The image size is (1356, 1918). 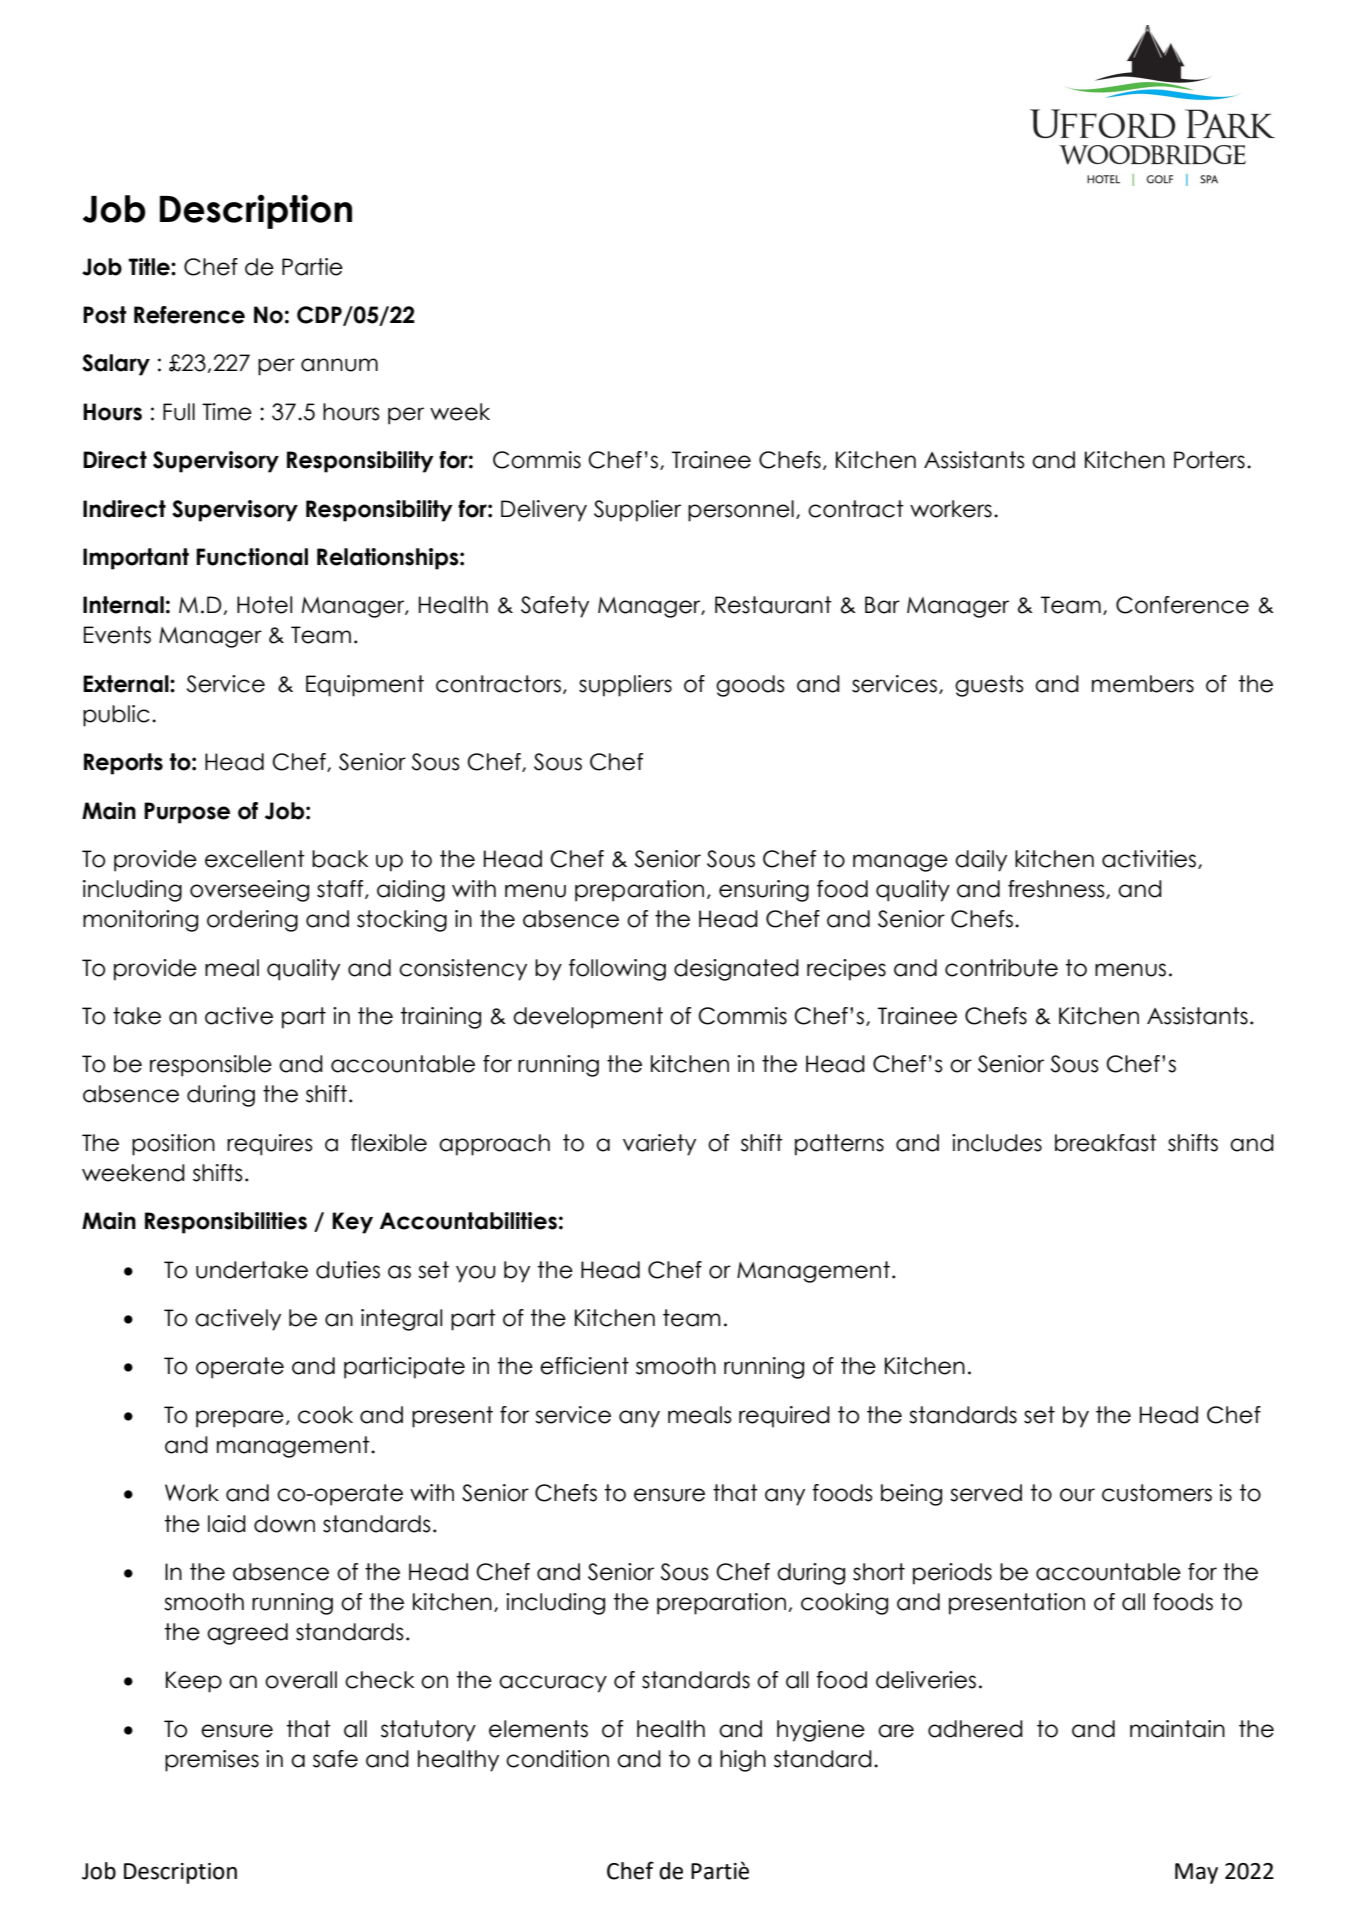 What do you see at coordinates (741, 511) in the screenshot?
I see `personnel` at bounding box center [741, 511].
